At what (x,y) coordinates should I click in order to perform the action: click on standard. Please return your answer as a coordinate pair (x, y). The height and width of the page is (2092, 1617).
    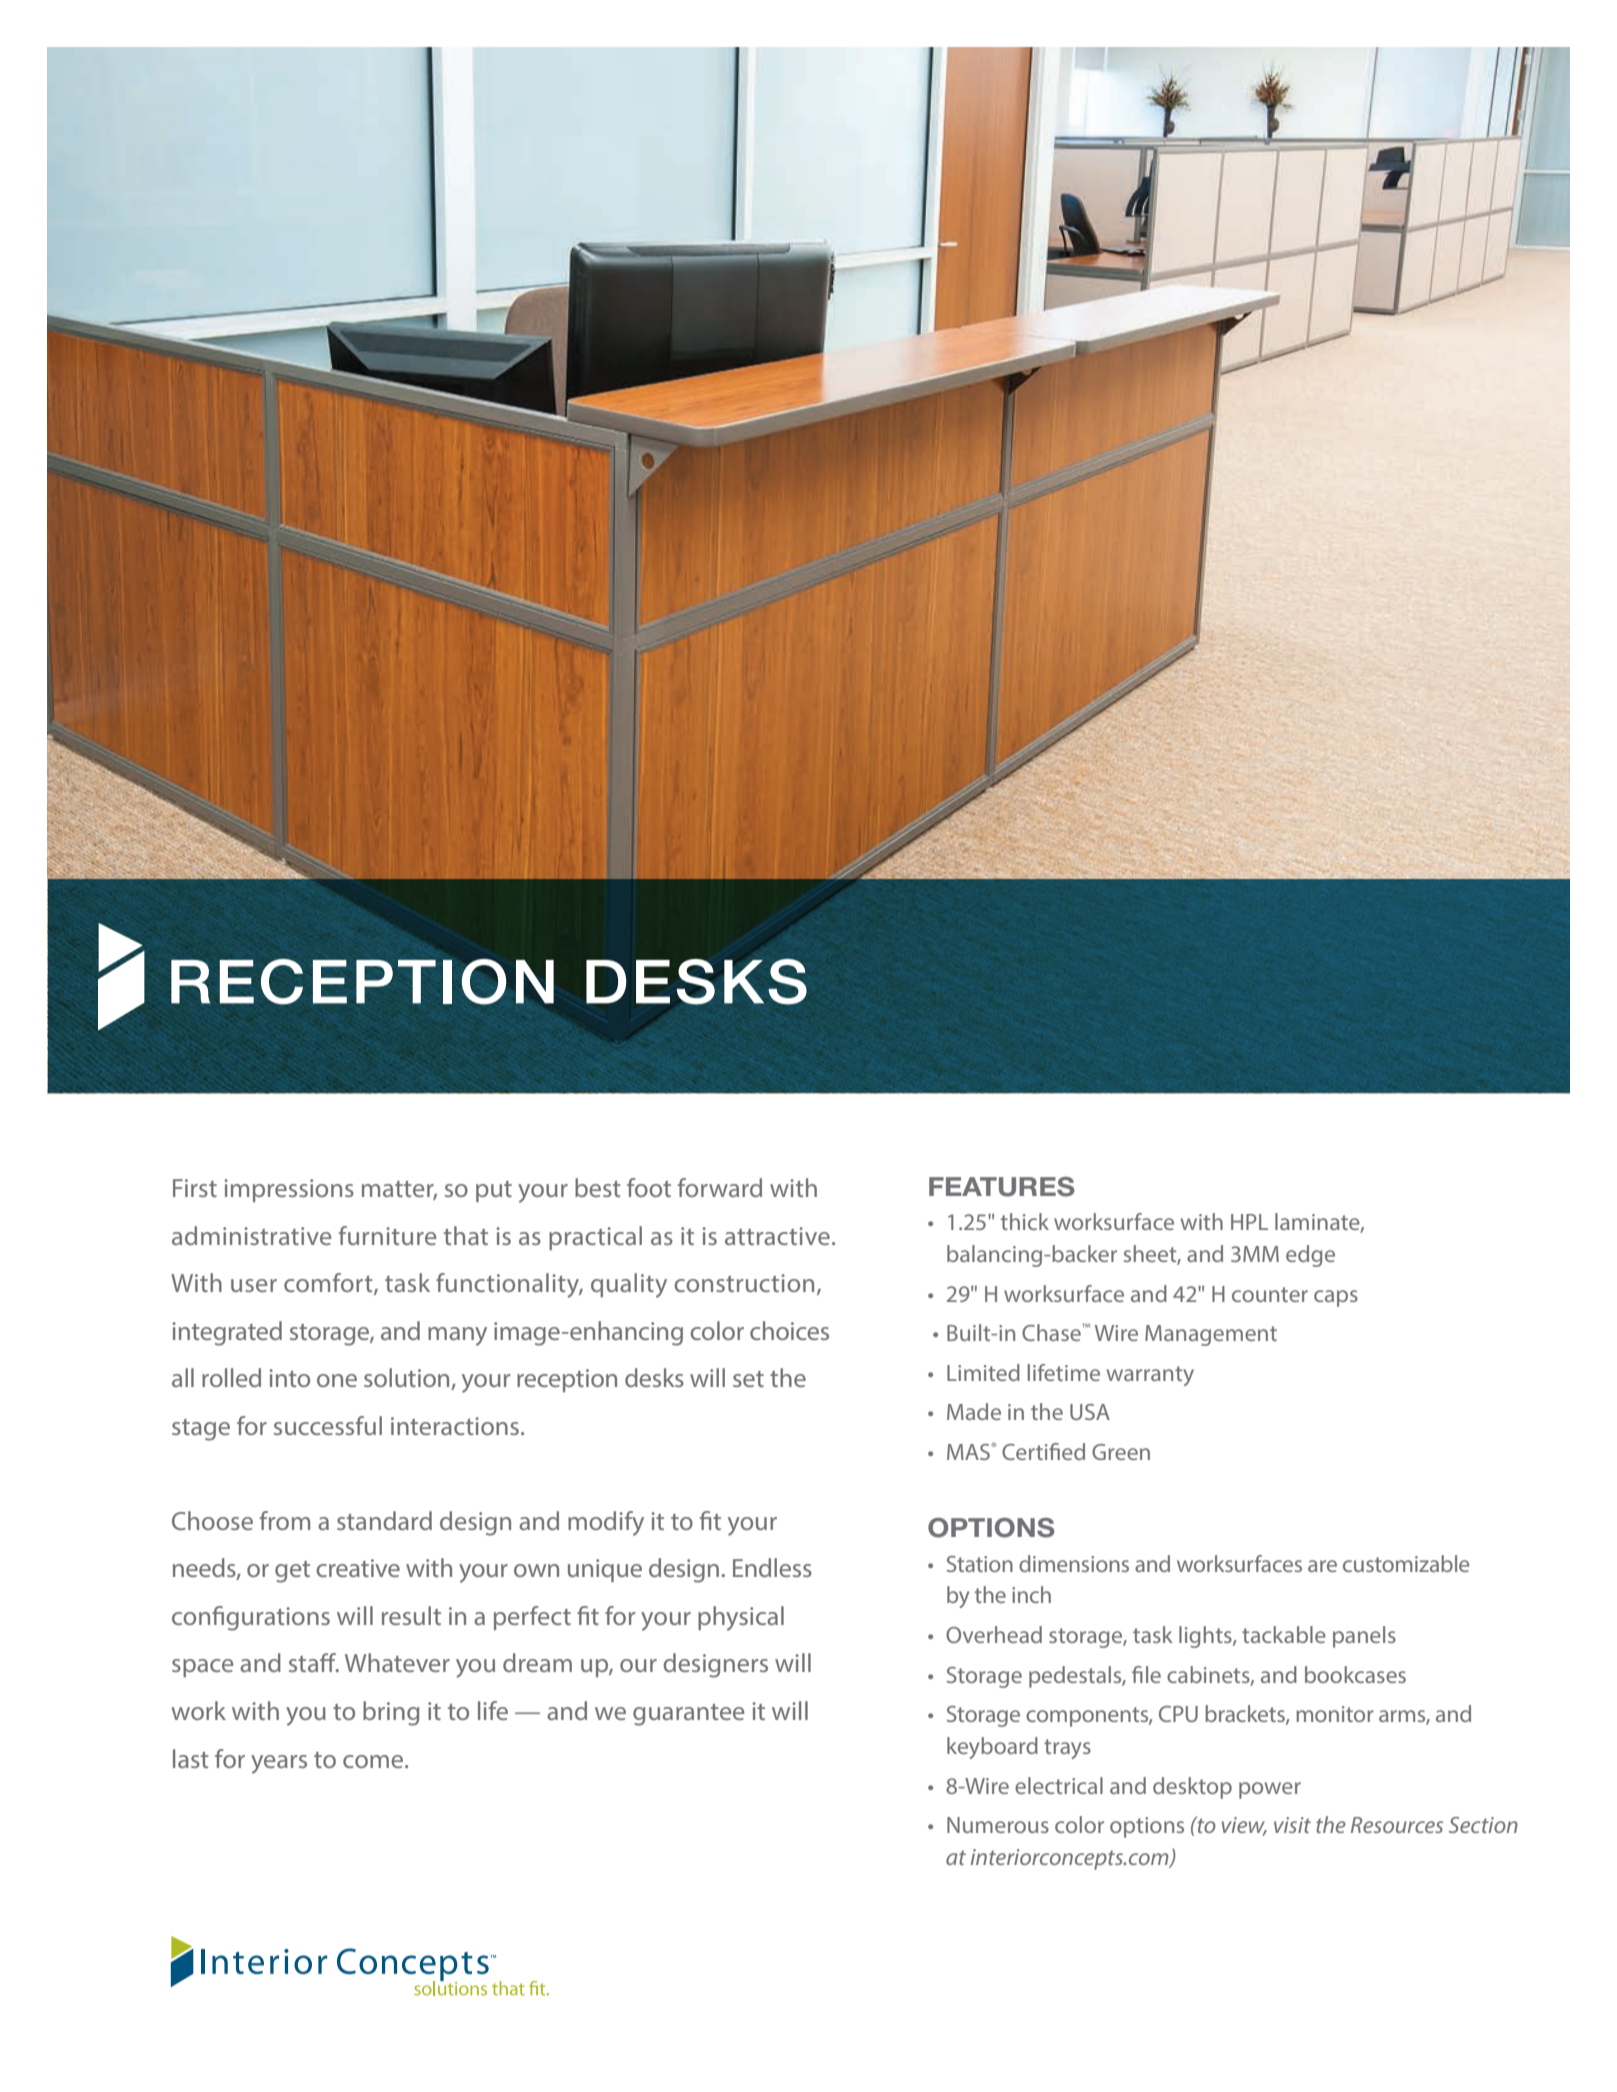
    Looking at the image, I should click on (384, 1520).
